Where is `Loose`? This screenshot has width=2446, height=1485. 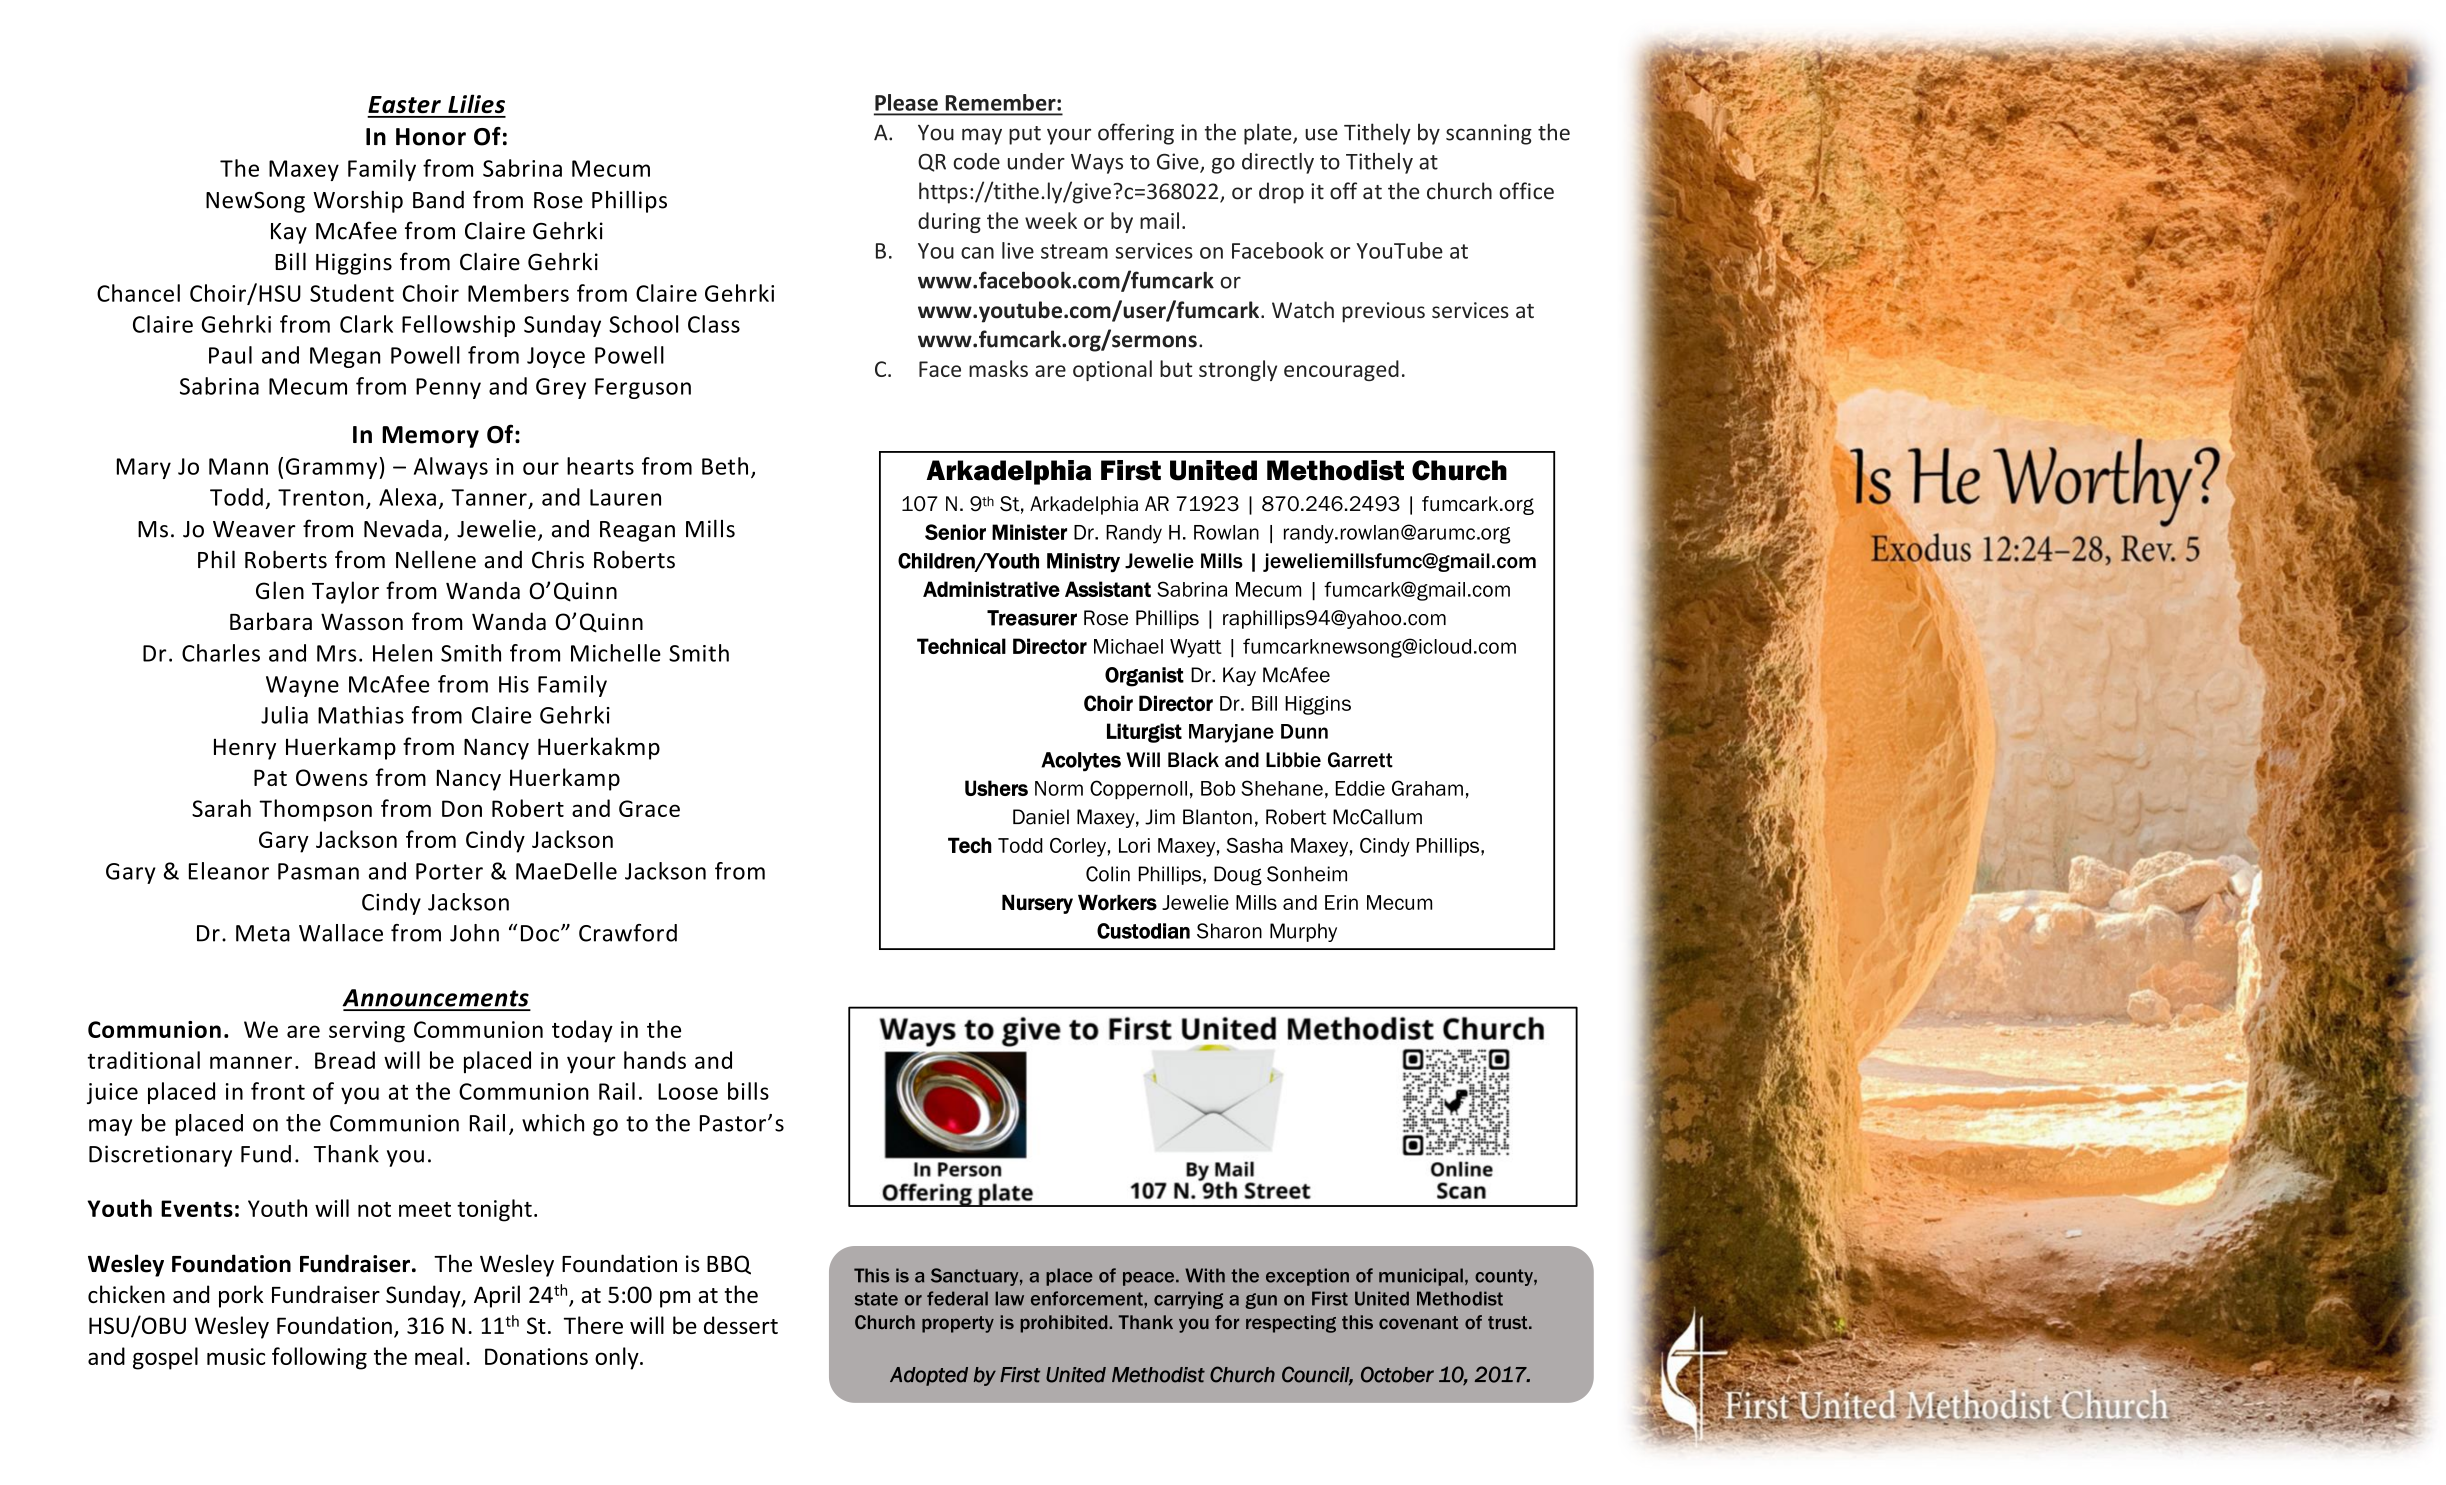
Loose is located at coordinates (688, 1091).
